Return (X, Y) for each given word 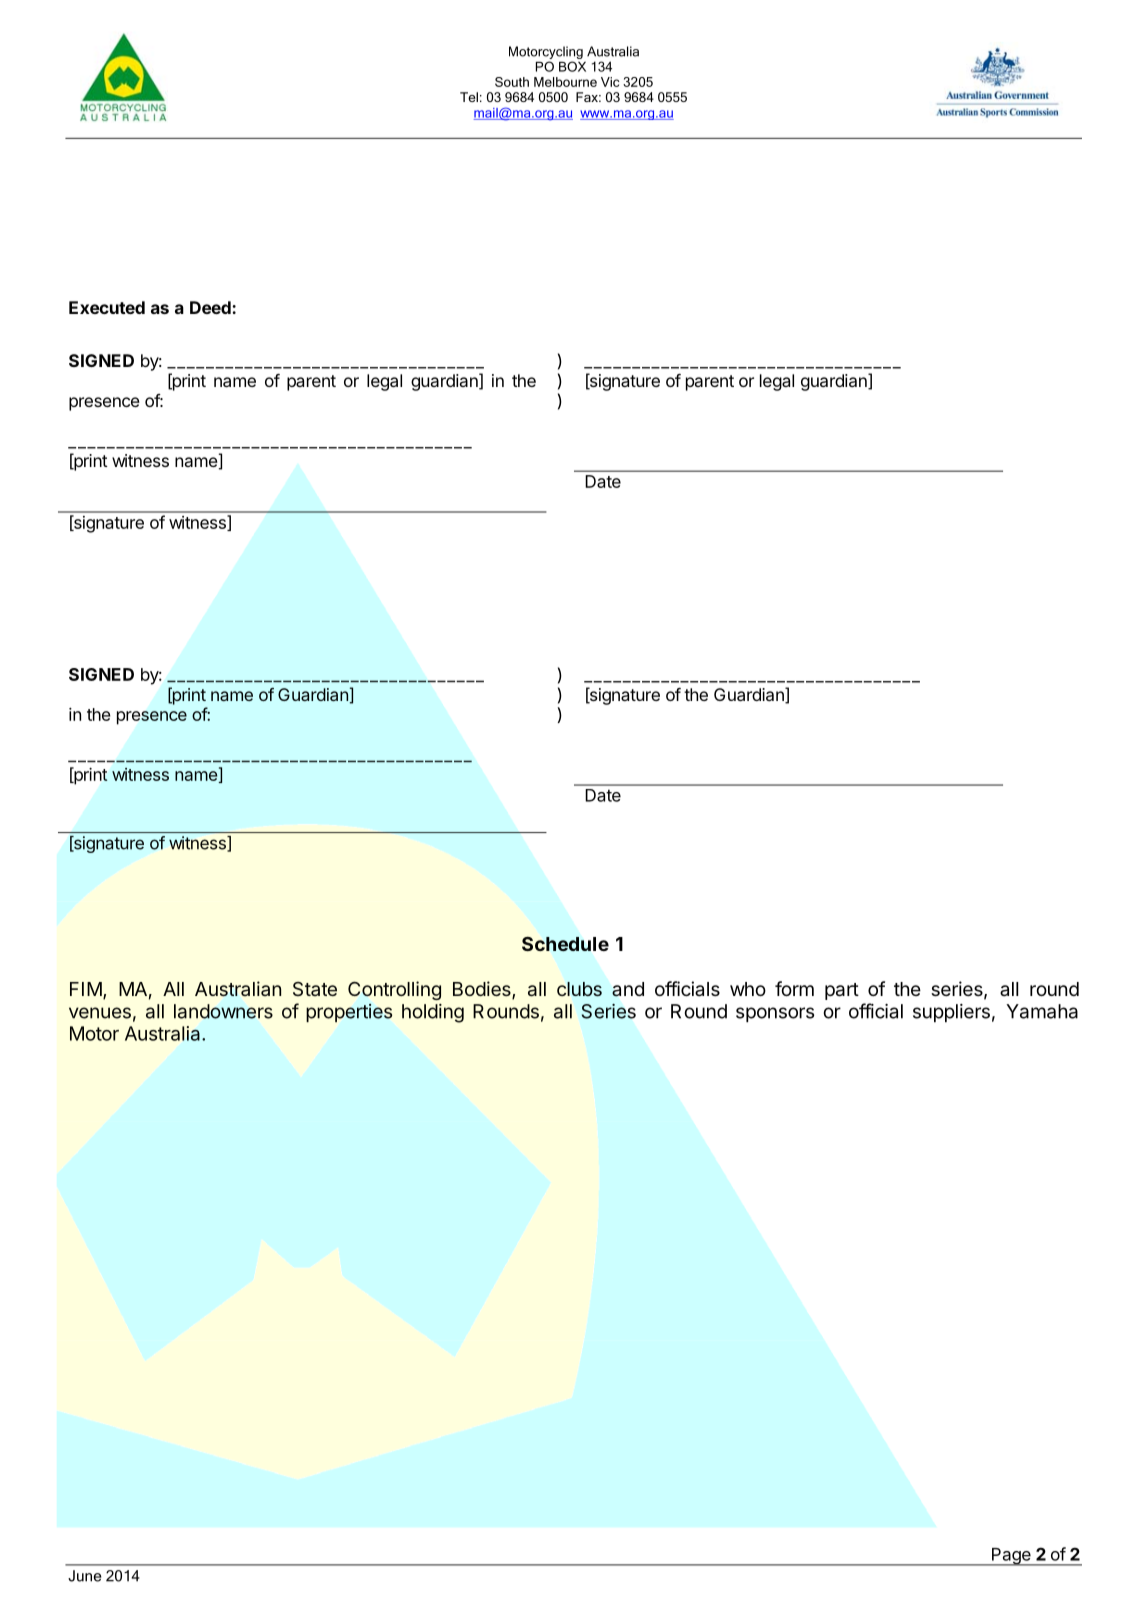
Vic (610, 82)
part (842, 991)
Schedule (565, 944)
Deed (211, 307)
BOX (572, 66)
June (85, 1576)
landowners (223, 1011)
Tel (469, 97)
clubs (579, 989)
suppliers (951, 1013)
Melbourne (565, 82)
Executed (107, 307)
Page (1011, 1557)
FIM (86, 989)
